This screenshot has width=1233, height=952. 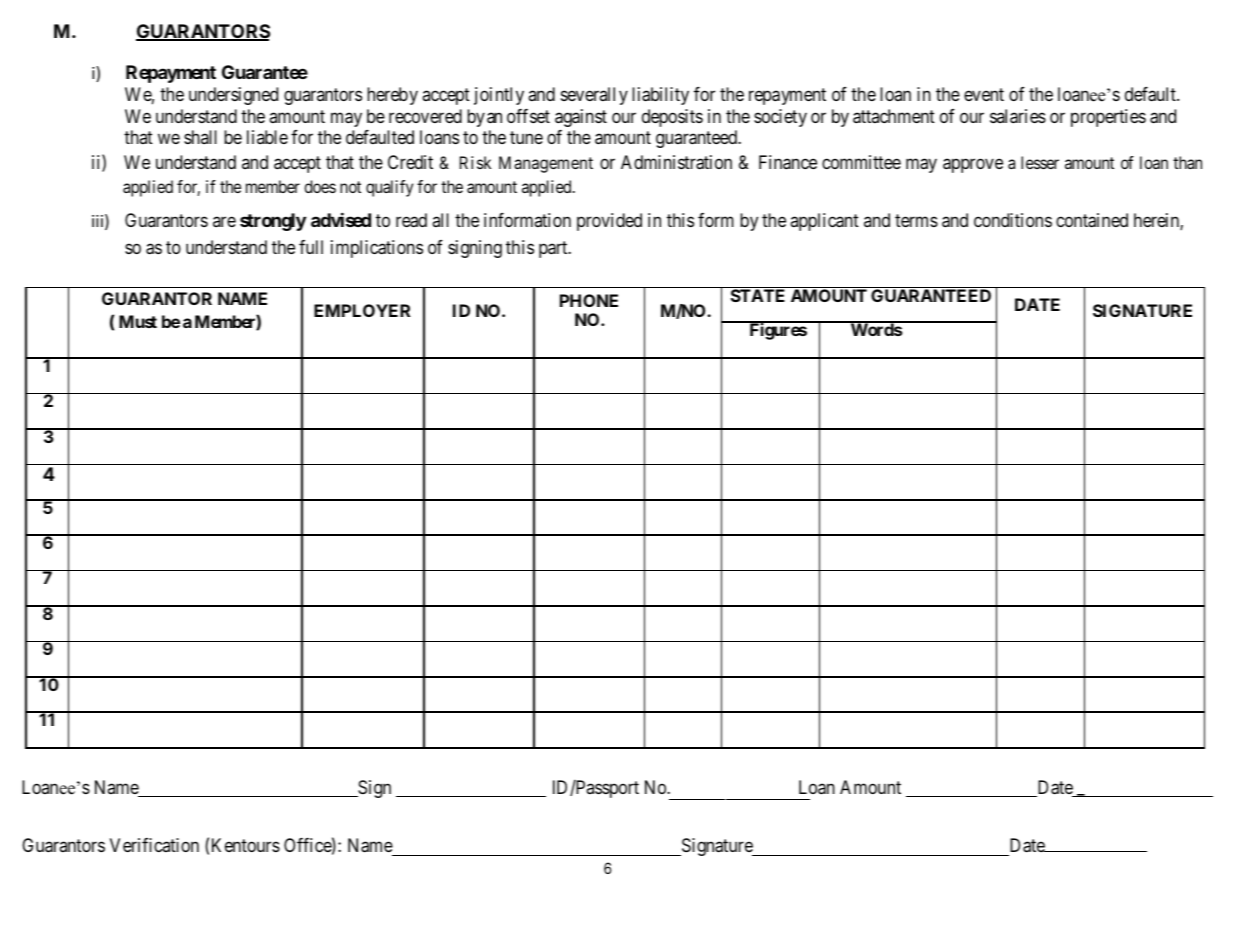 What do you see at coordinates (138, 321) in the screenshot?
I see `Must` at bounding box center [138, 321].
